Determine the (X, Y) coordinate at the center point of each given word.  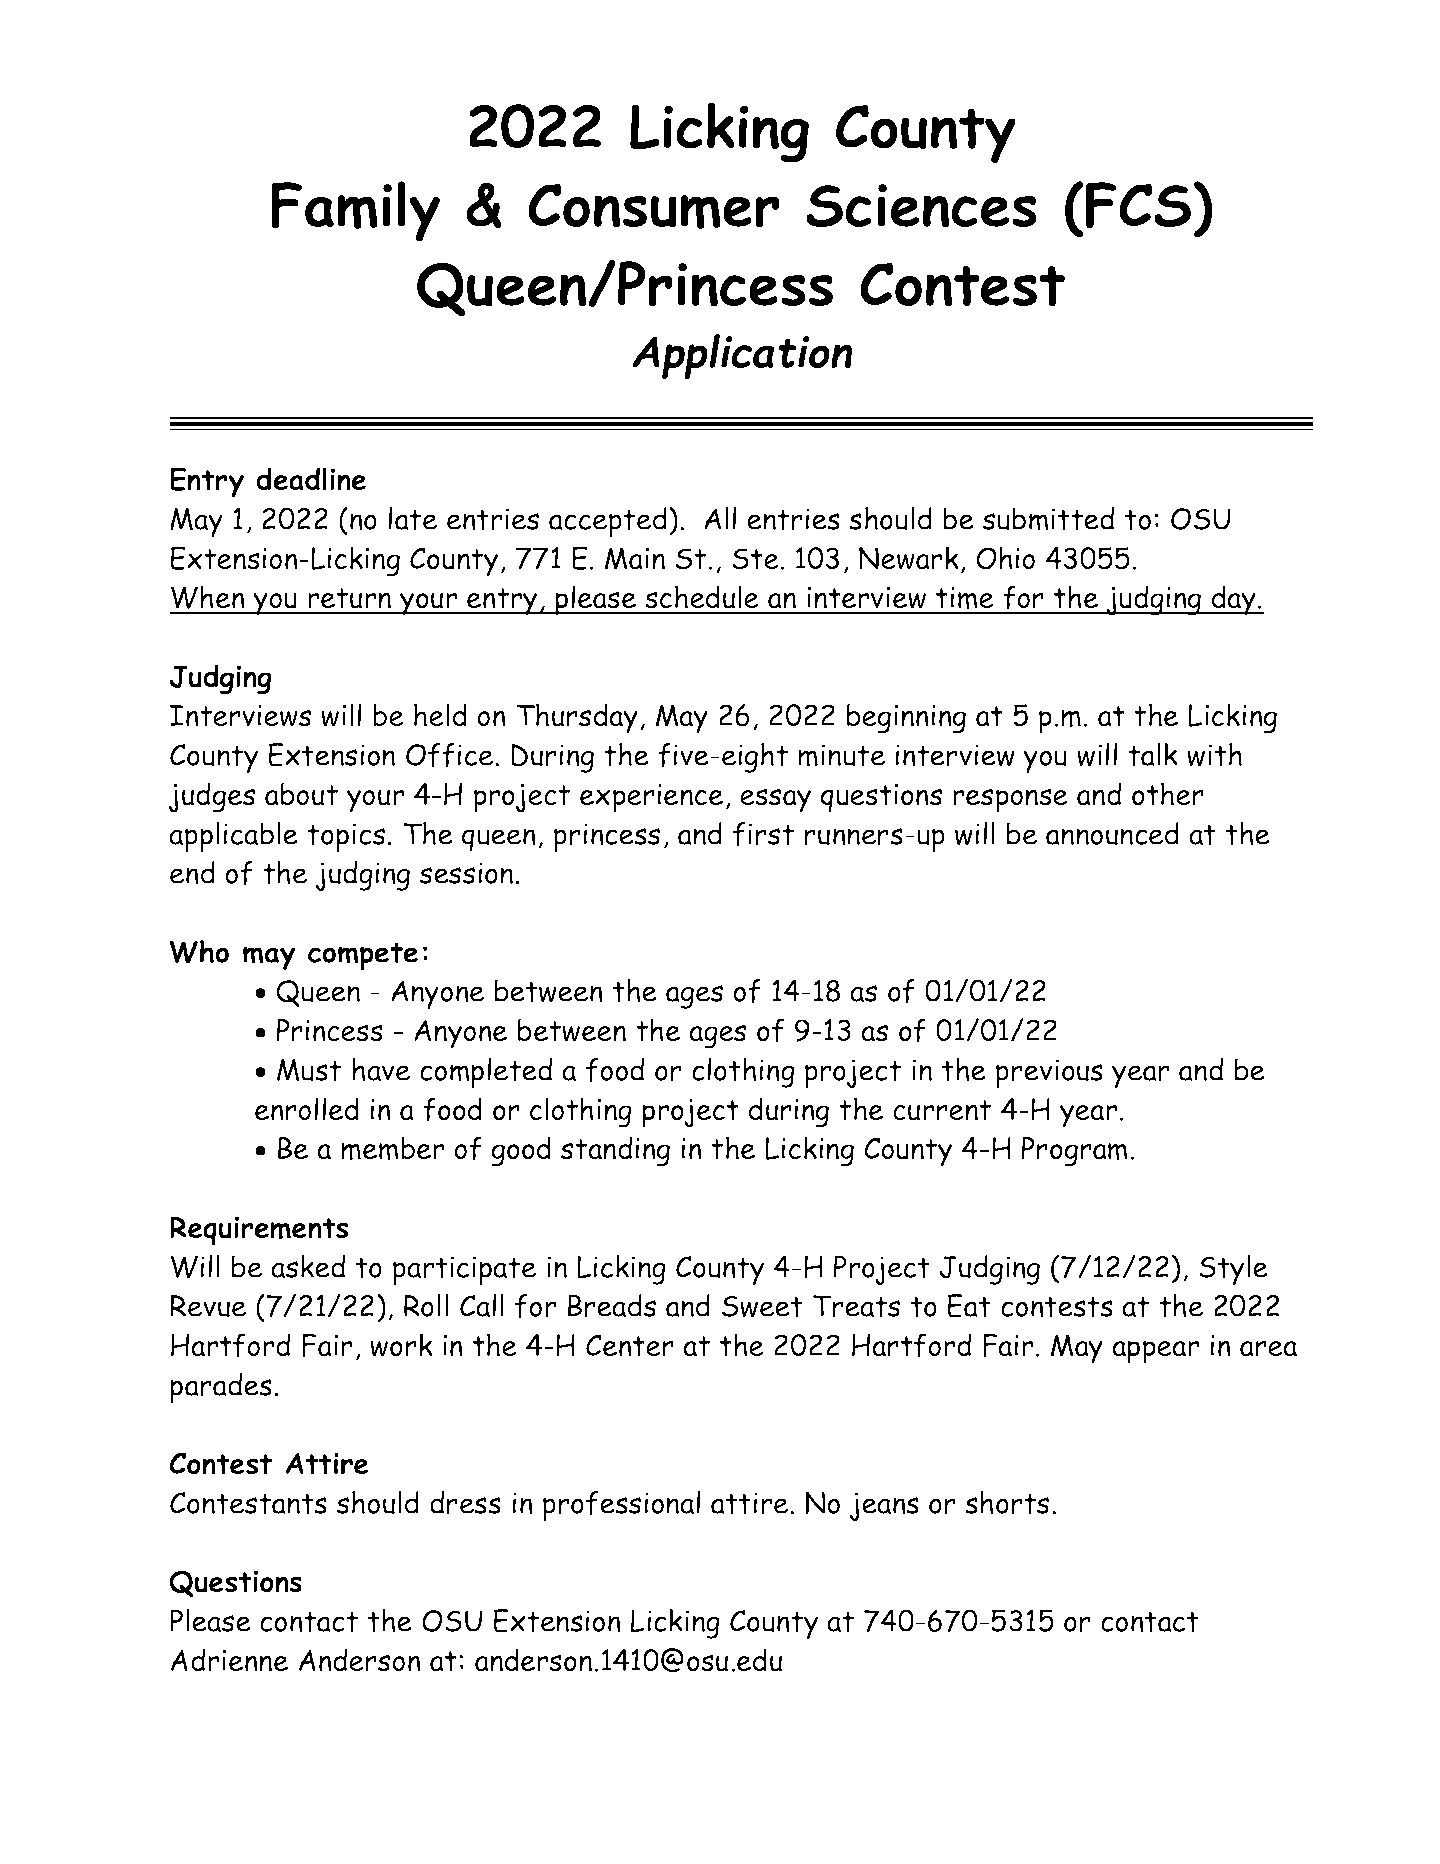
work (401, 1345)
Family (355, 211)
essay (775, 800)
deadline (311, 479)
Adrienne (229, 1660)
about (301, 794)
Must (309, 1070)
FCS (1138, 205)
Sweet (762, 1306)
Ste (756, 559)
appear (1155, 1352)
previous (1049, 1073)
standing (615, 1151)
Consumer (654, 206)
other (1168, 794)
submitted (1048, 519)
